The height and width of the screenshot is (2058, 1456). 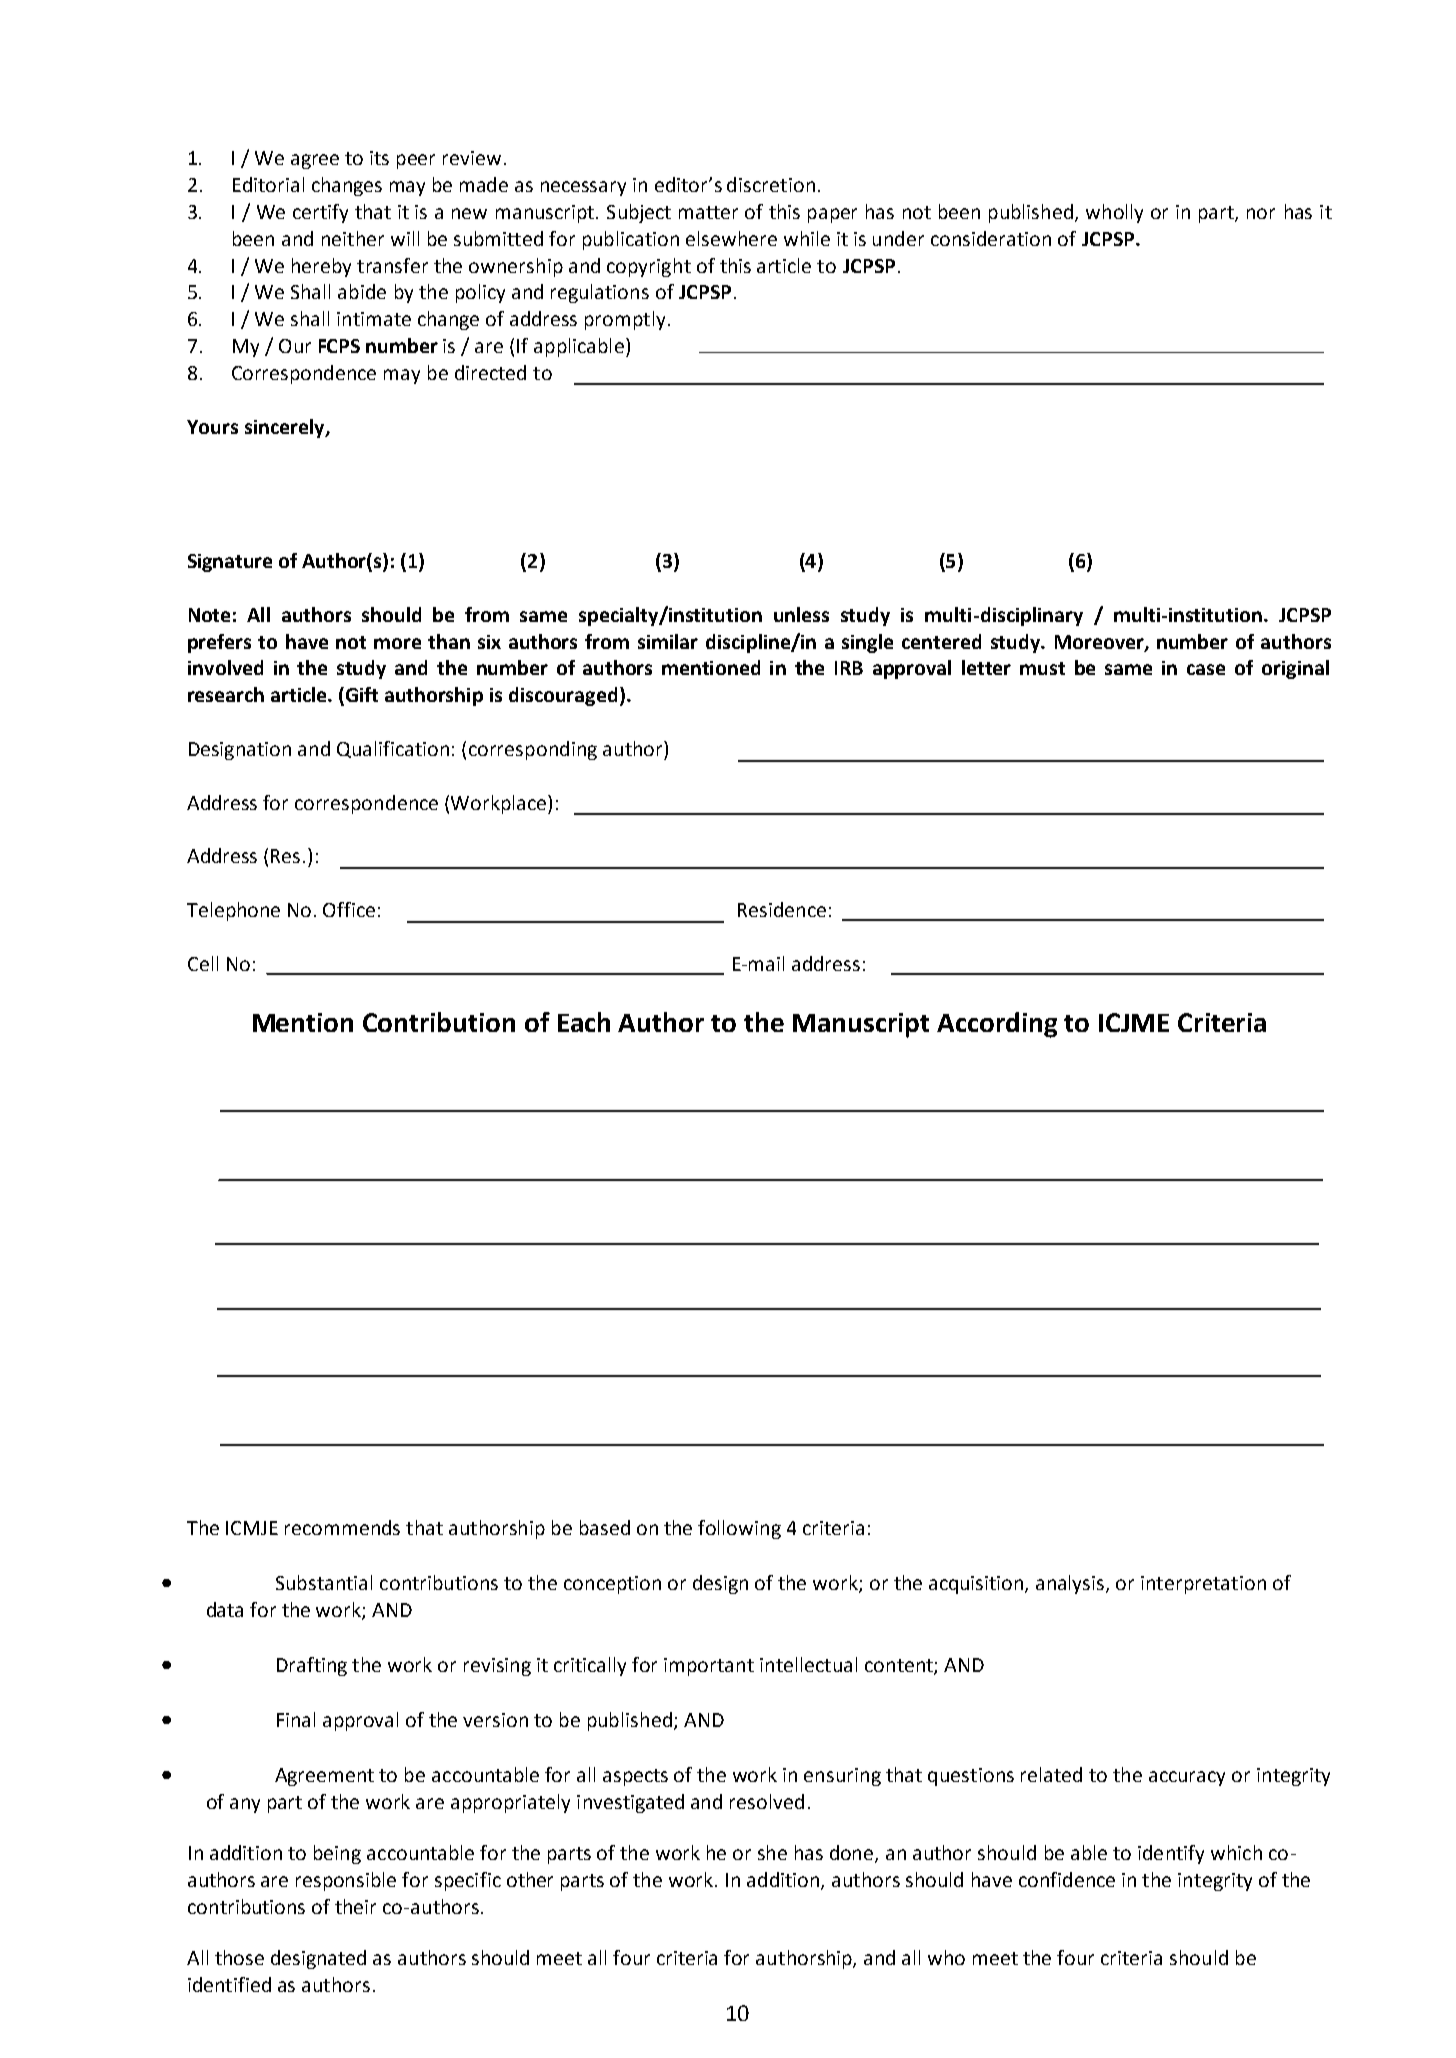 I want to click on case, so click(x=1206, y=669).
